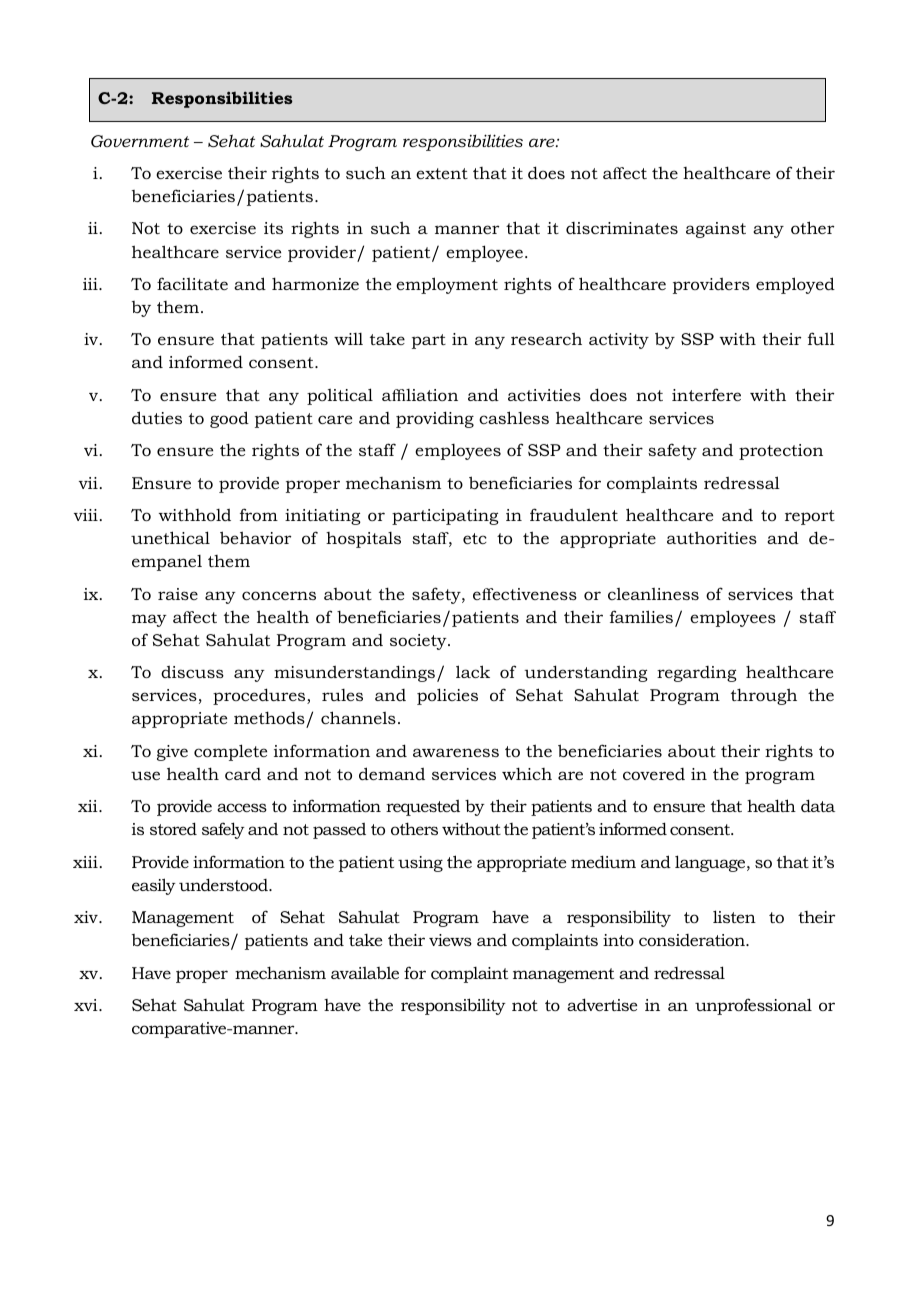  Describe the element at coordinates (178, 594) in the document. I see `raise` at that location.
